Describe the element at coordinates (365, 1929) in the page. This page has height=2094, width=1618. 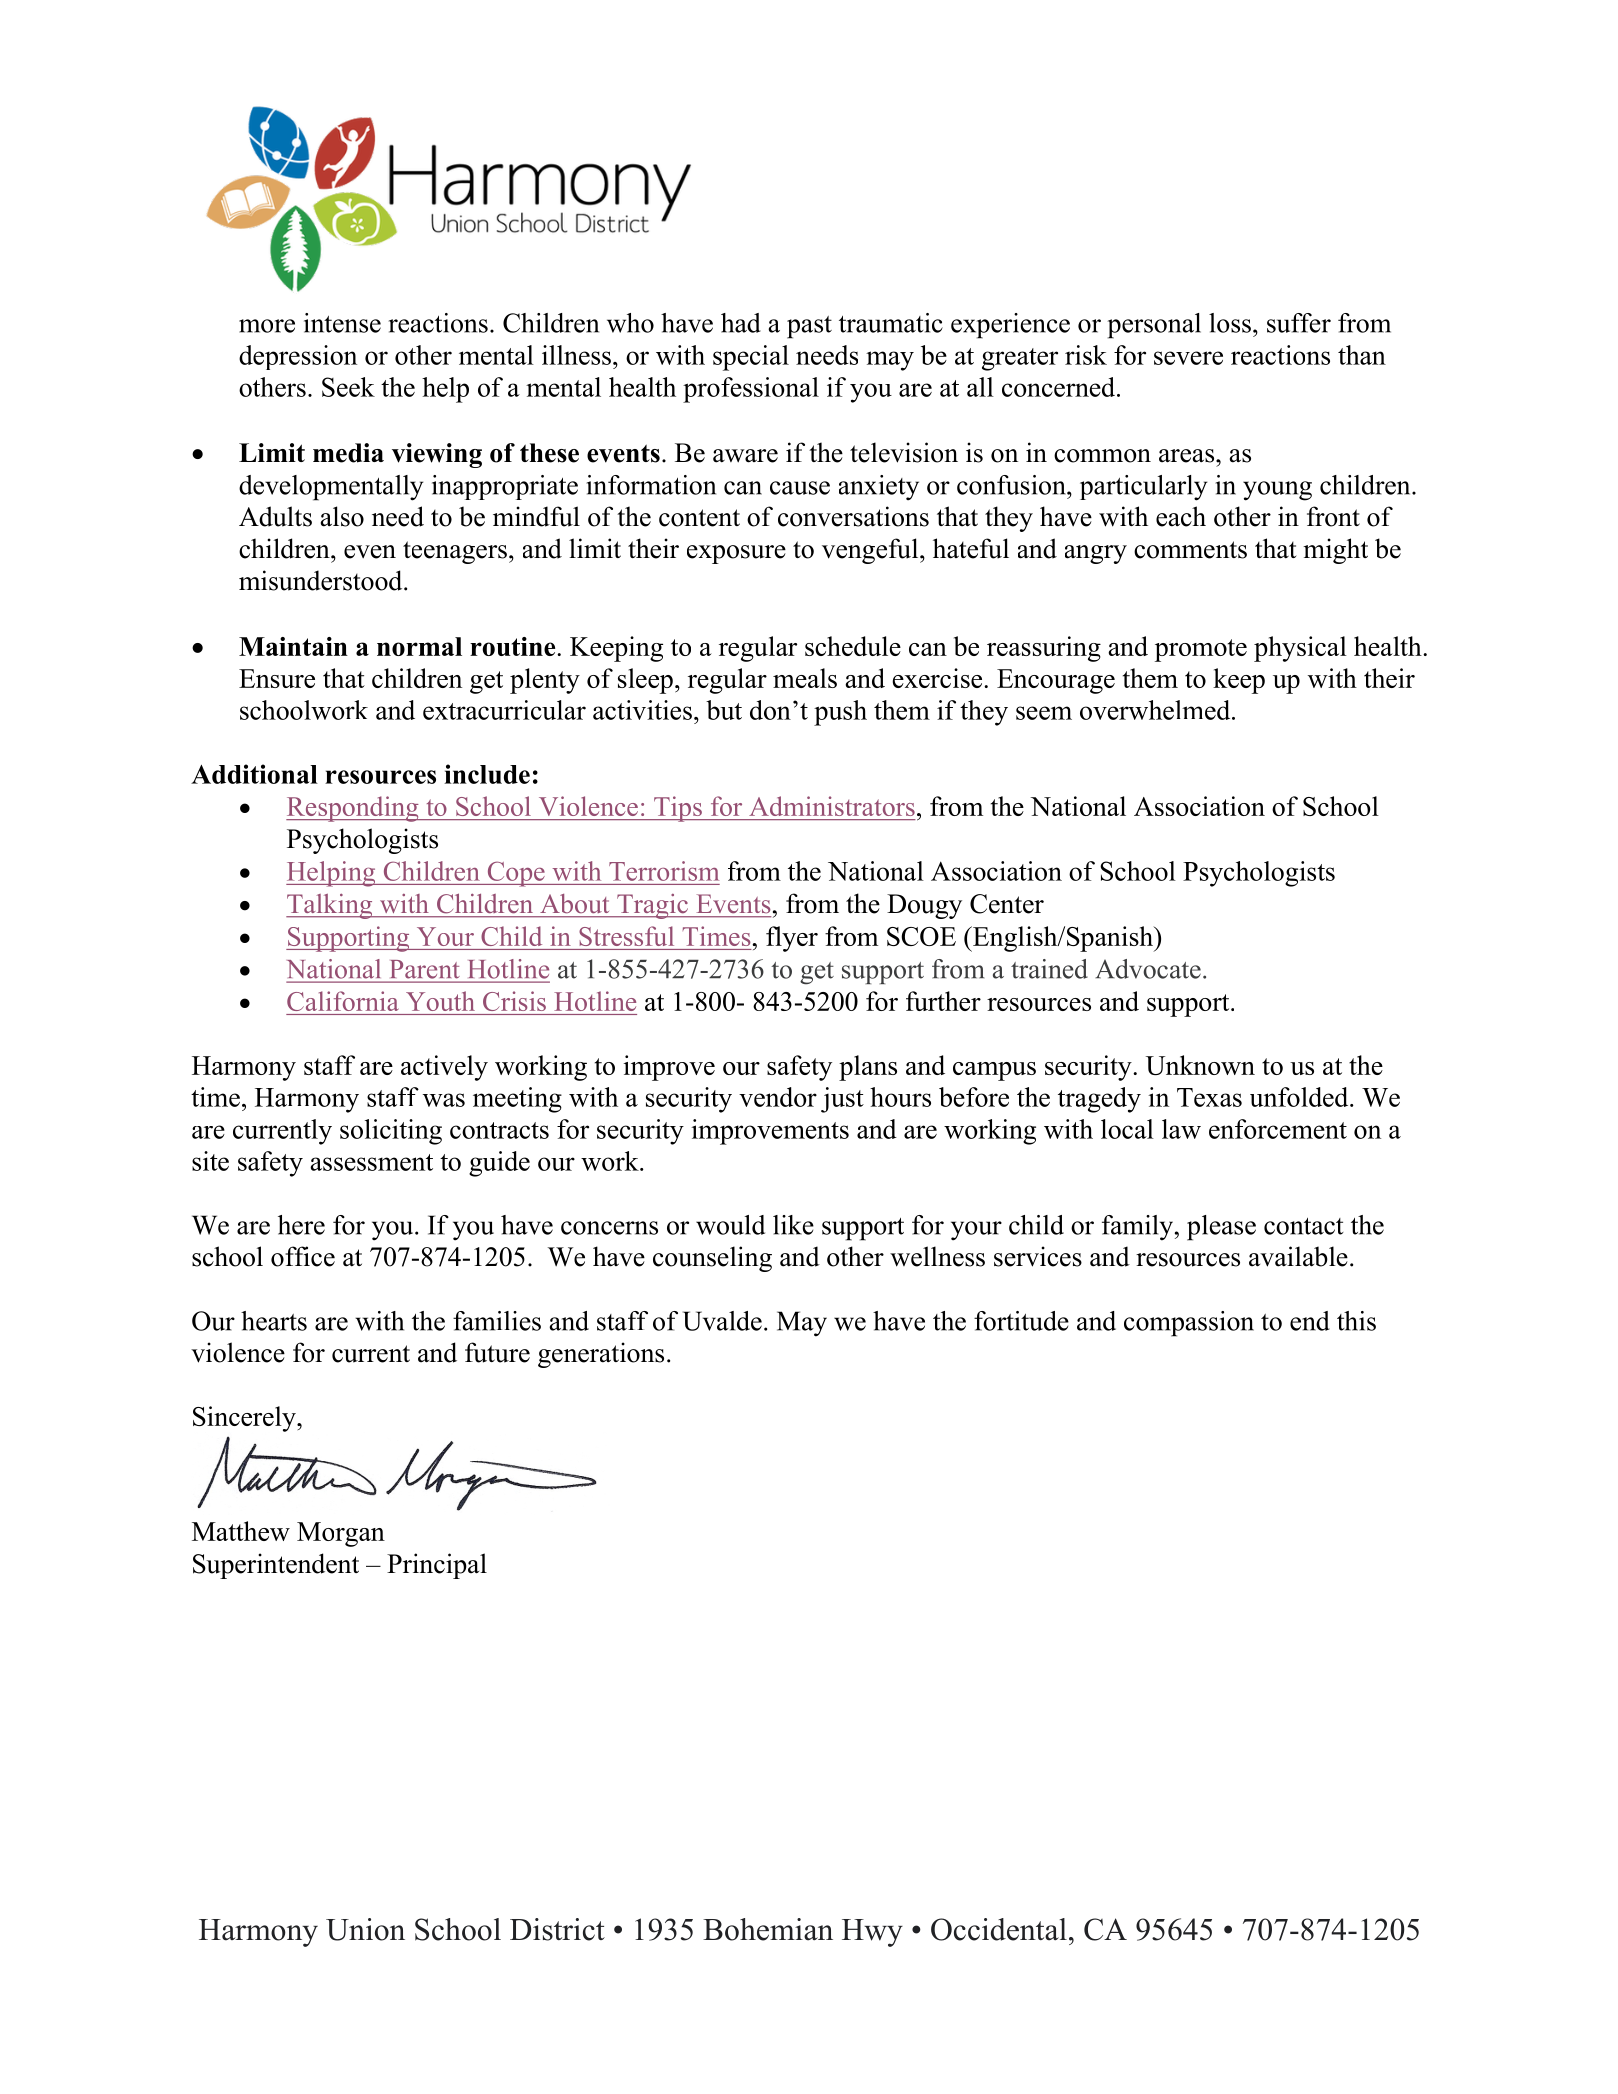
I see `Union` at that location.
